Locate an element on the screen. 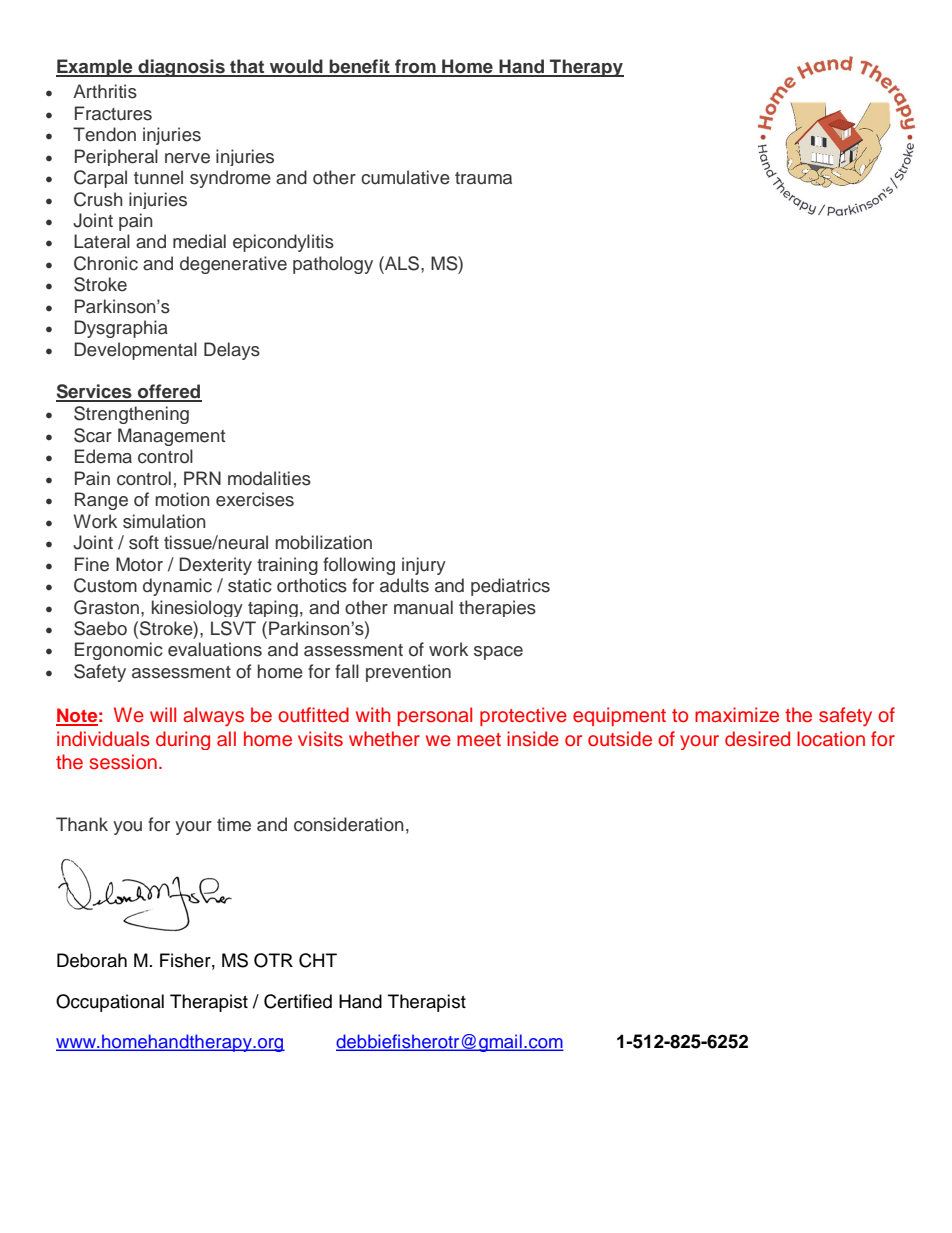 The image size is (952, 1233). offered is located at coordinates (169, 392).
